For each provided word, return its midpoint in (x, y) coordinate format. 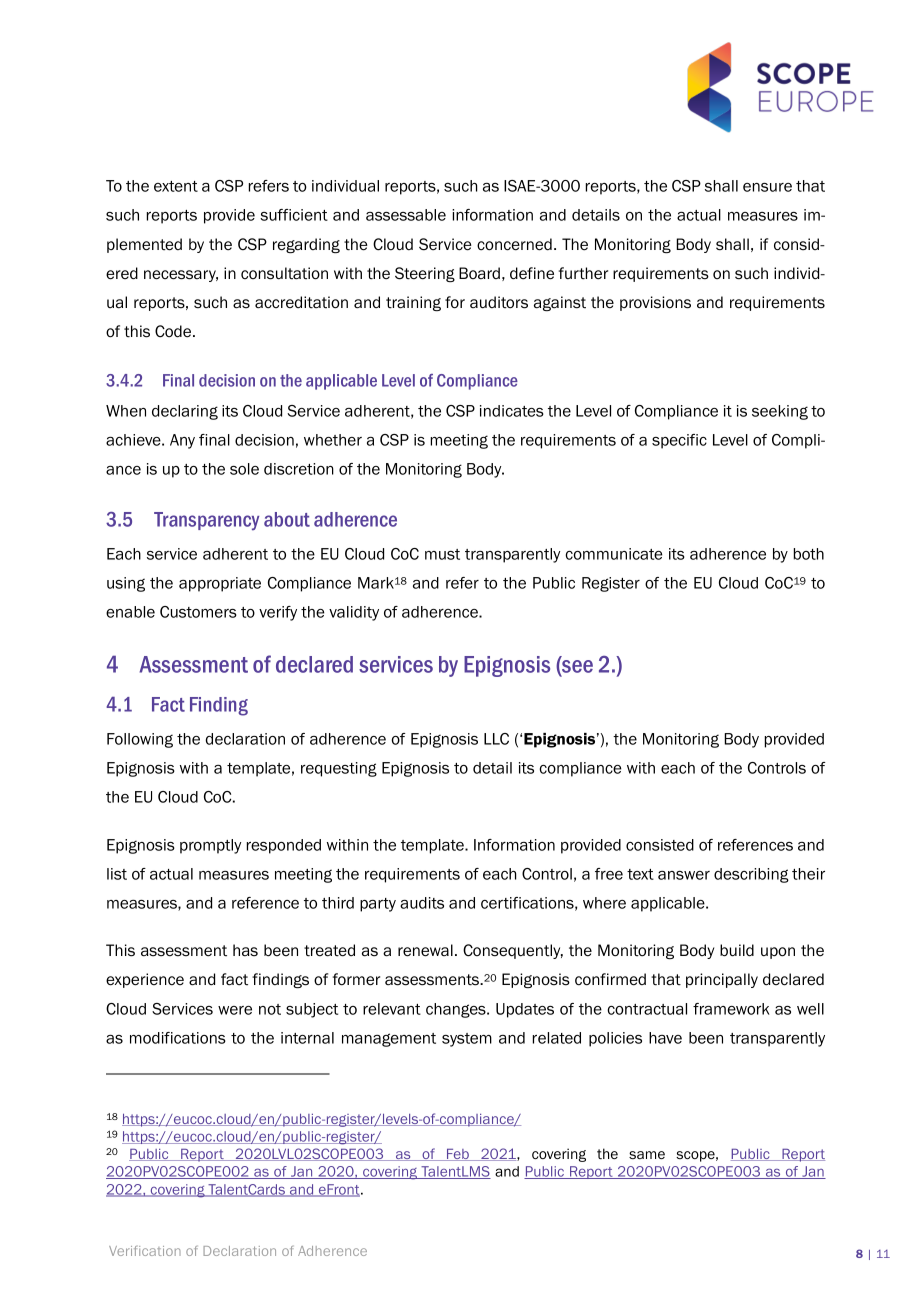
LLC (496, 739)
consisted (660, 845)
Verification (145, 1251)
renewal (425, 950)
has (245, 950)
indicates (512, 411)
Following (140, 740)
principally (722, 980)
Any (182, 441)
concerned (514, 244)
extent (176, 186)
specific (679, 441)
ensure (767, 187)
